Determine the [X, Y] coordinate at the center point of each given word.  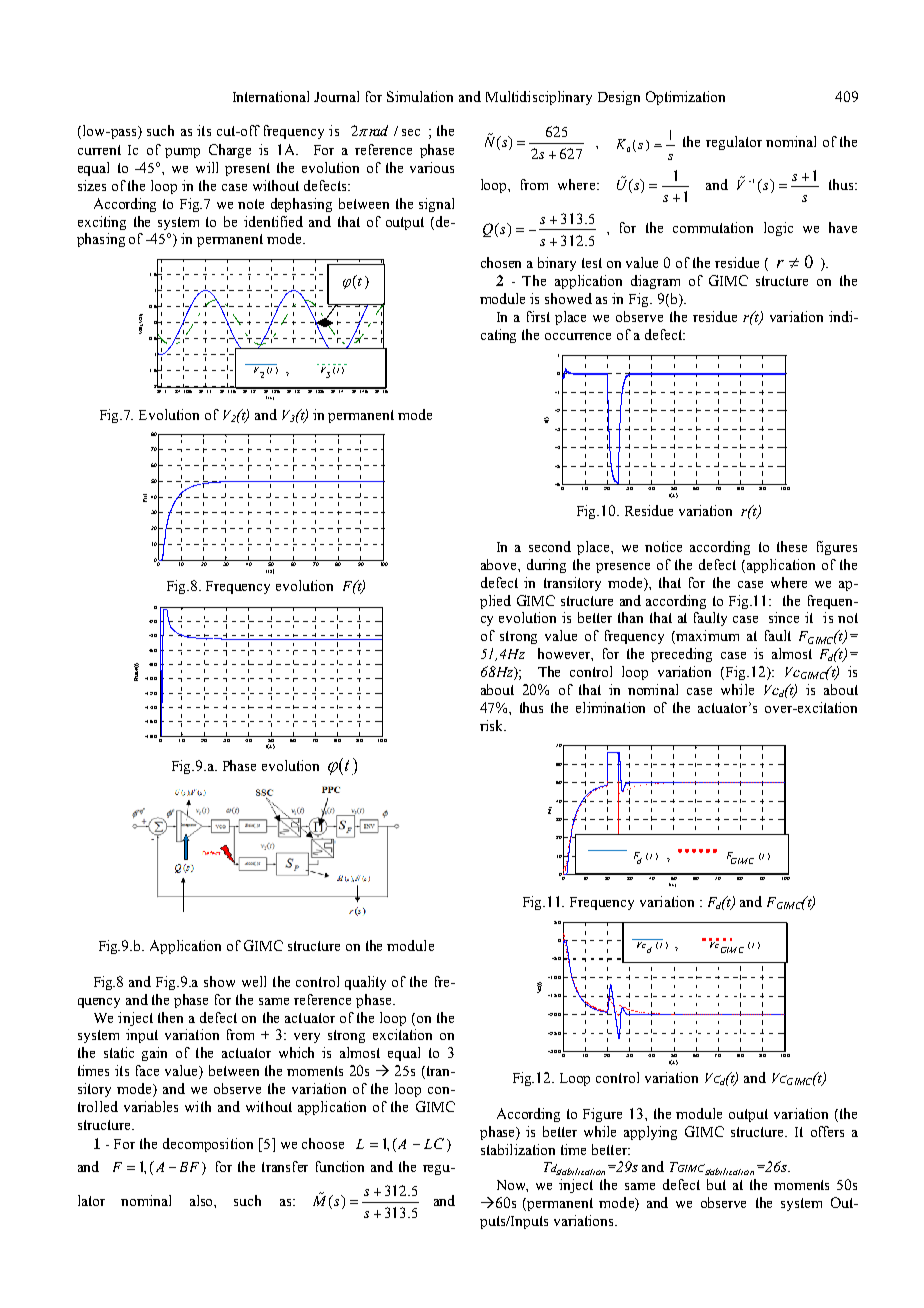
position [227, 1145]
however [565, 654]
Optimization [685, 98]
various [432, 167]
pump [182, 153]
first [538, 316]
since [784, 617]
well [254, 981]
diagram [655, 282]
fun [325, 1166]
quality [365, 983]
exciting [102, 223]
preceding [681, 655]
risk [493, 725]
